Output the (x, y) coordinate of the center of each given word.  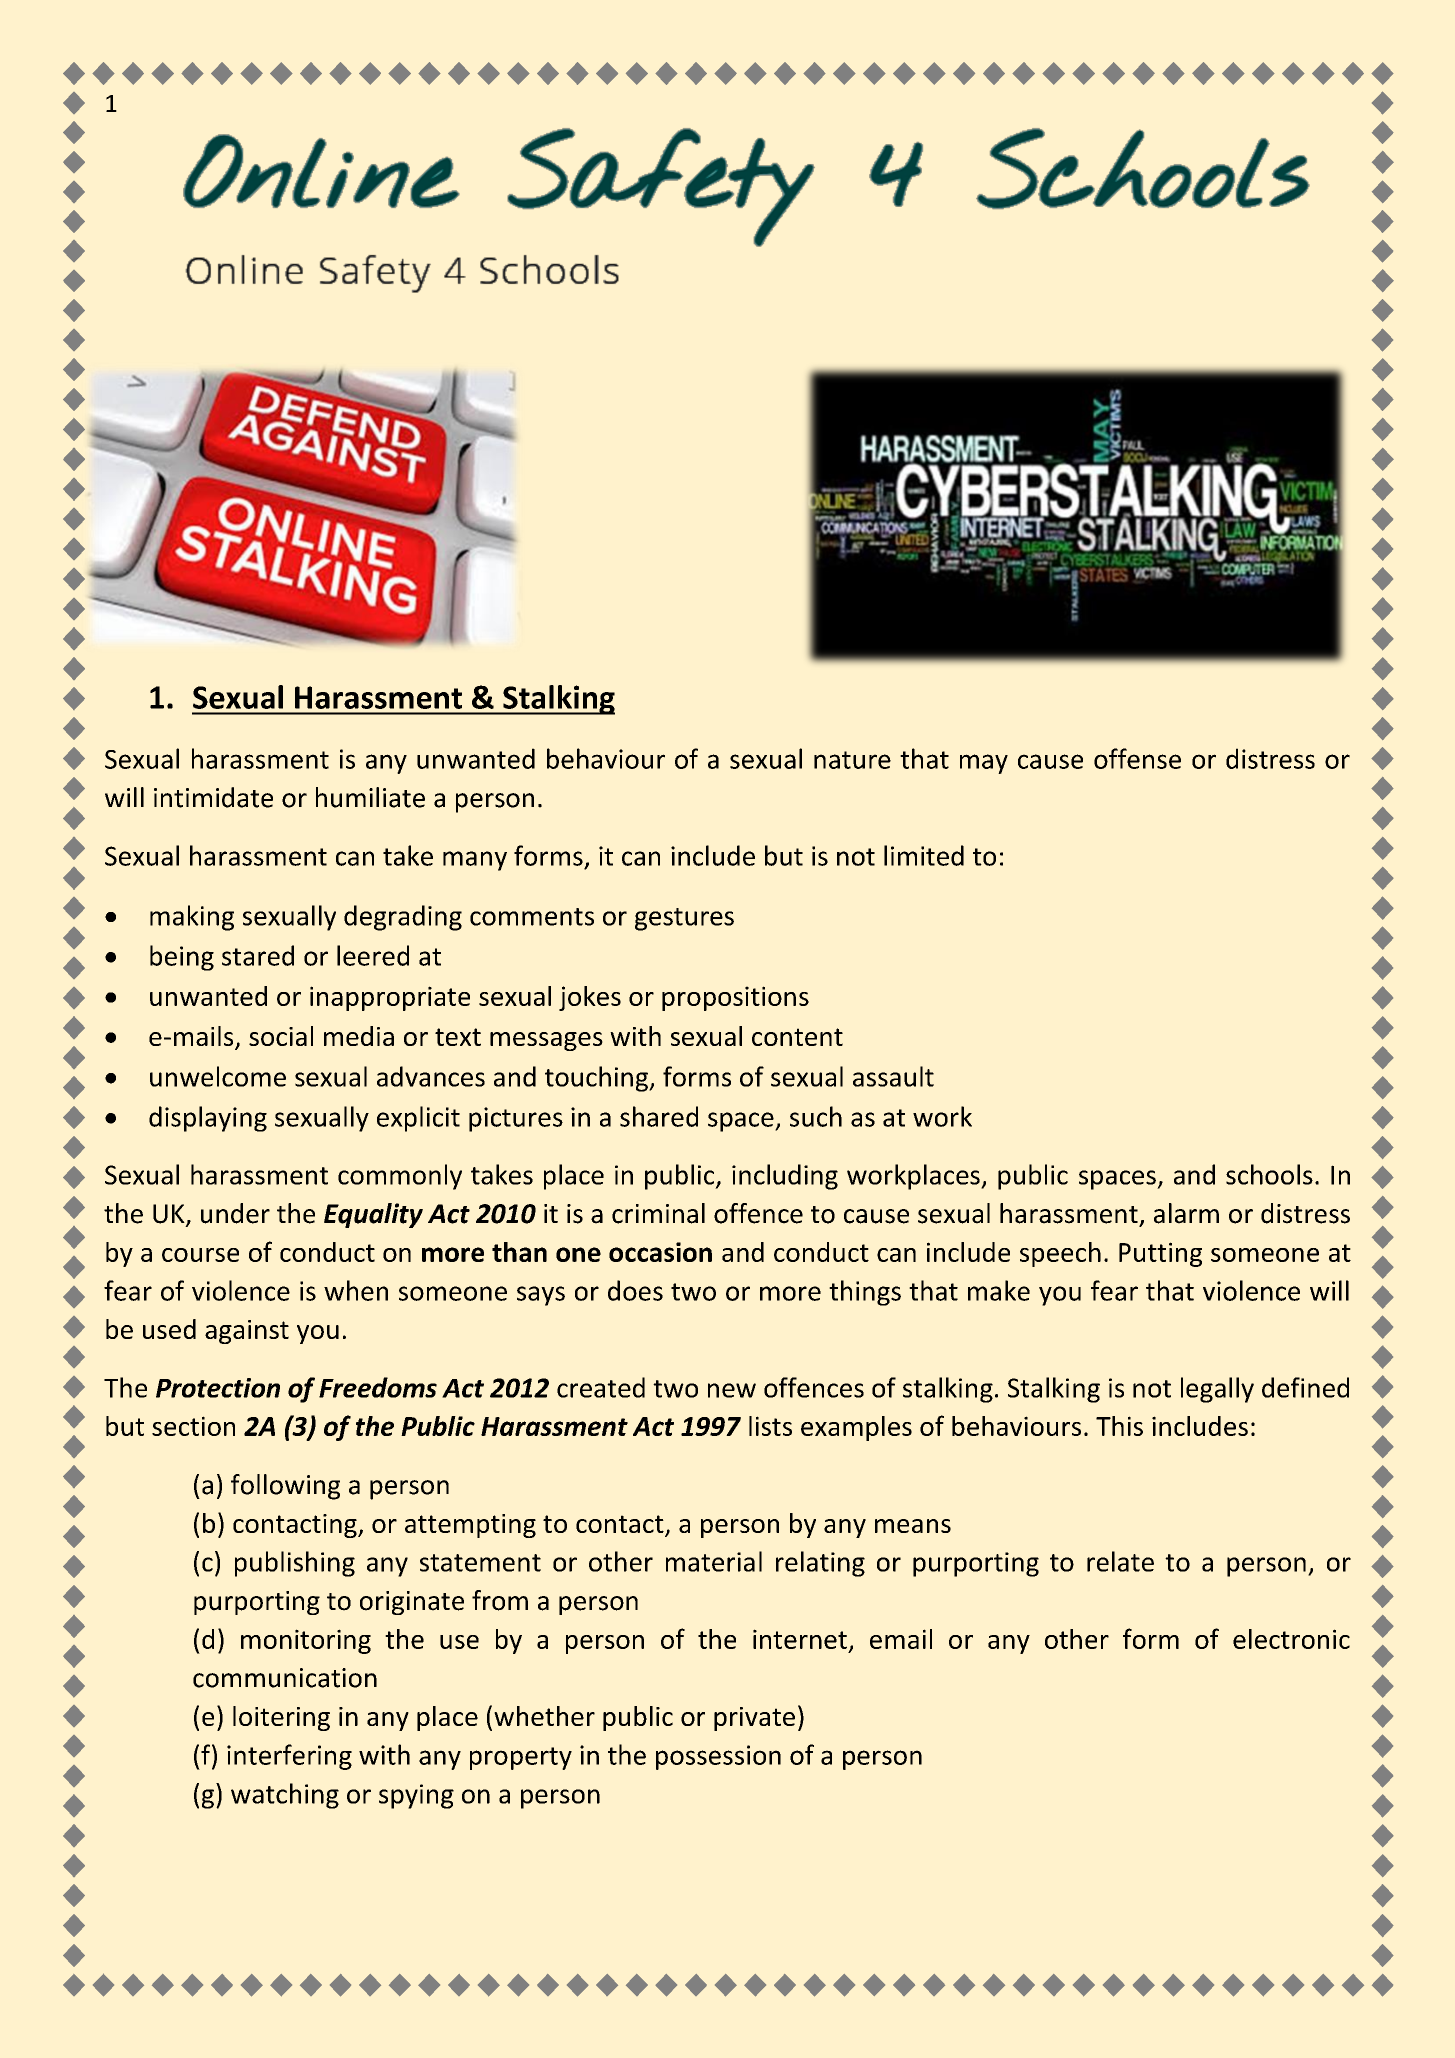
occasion (660, 1252)
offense (1137, 758)
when (356, 1290)
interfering (289, 1757)
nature (852, 760)
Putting (1160, 1254)
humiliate (370, 797)
